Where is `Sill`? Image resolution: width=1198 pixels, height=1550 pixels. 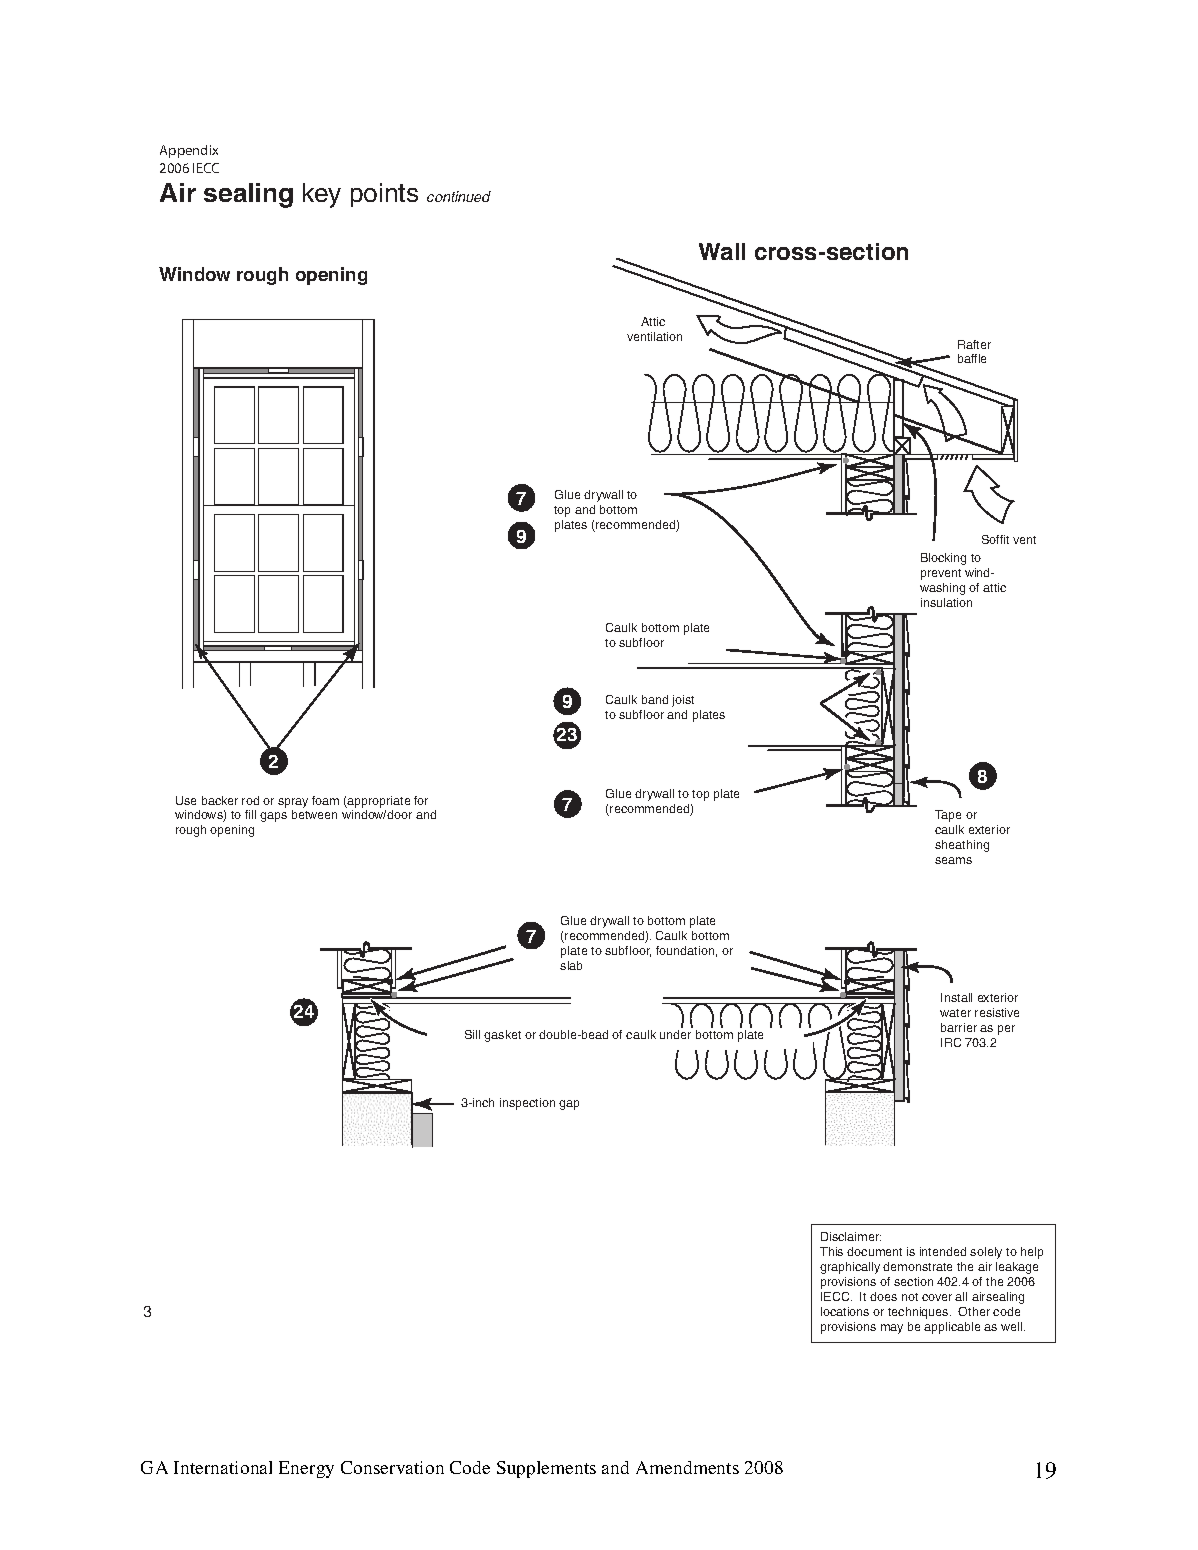
Sill is located at coordinates (472, 1034).
